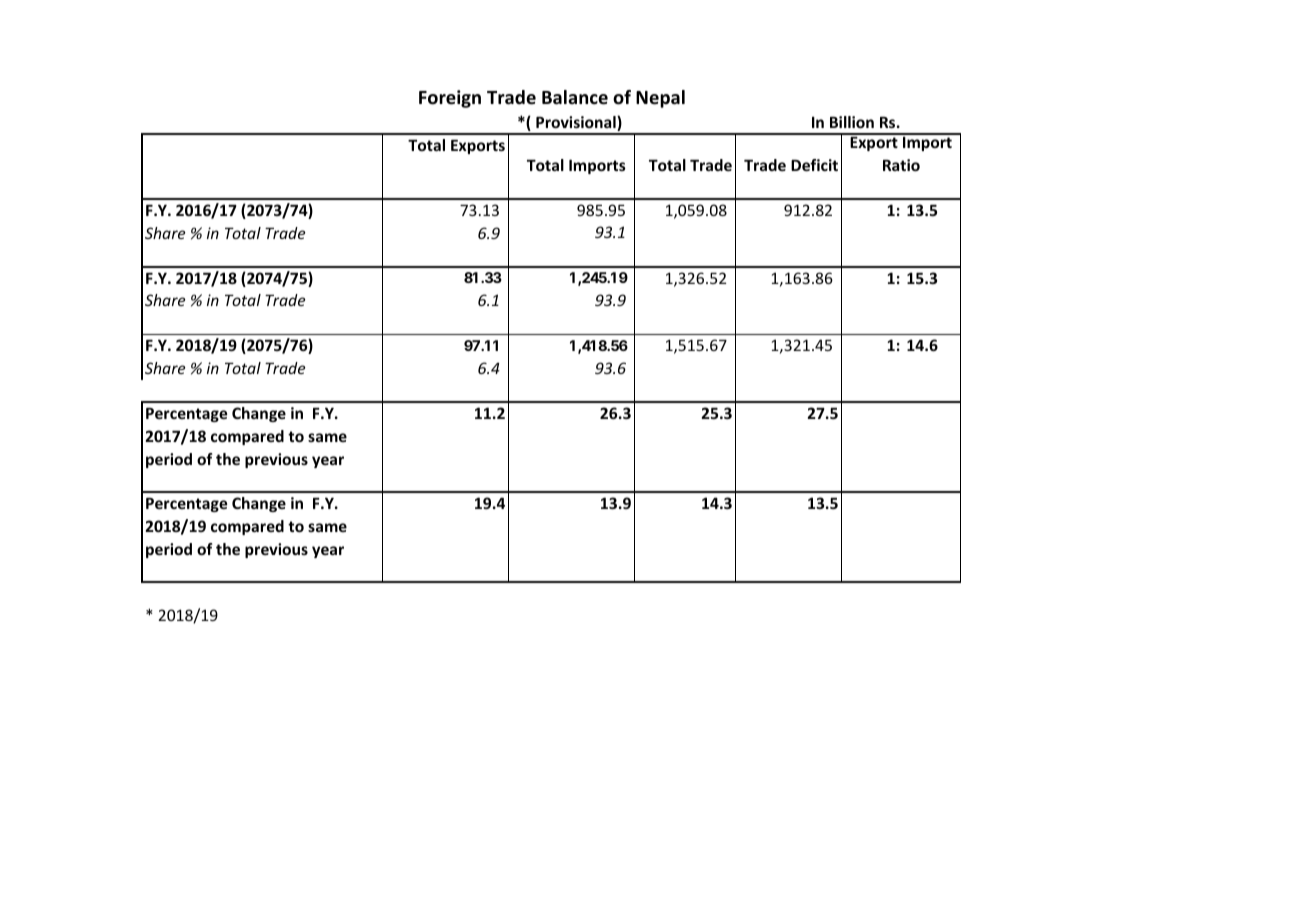 The width and height of the document is (1308, 924). I want to click on Deficit, so click(814, 165).
